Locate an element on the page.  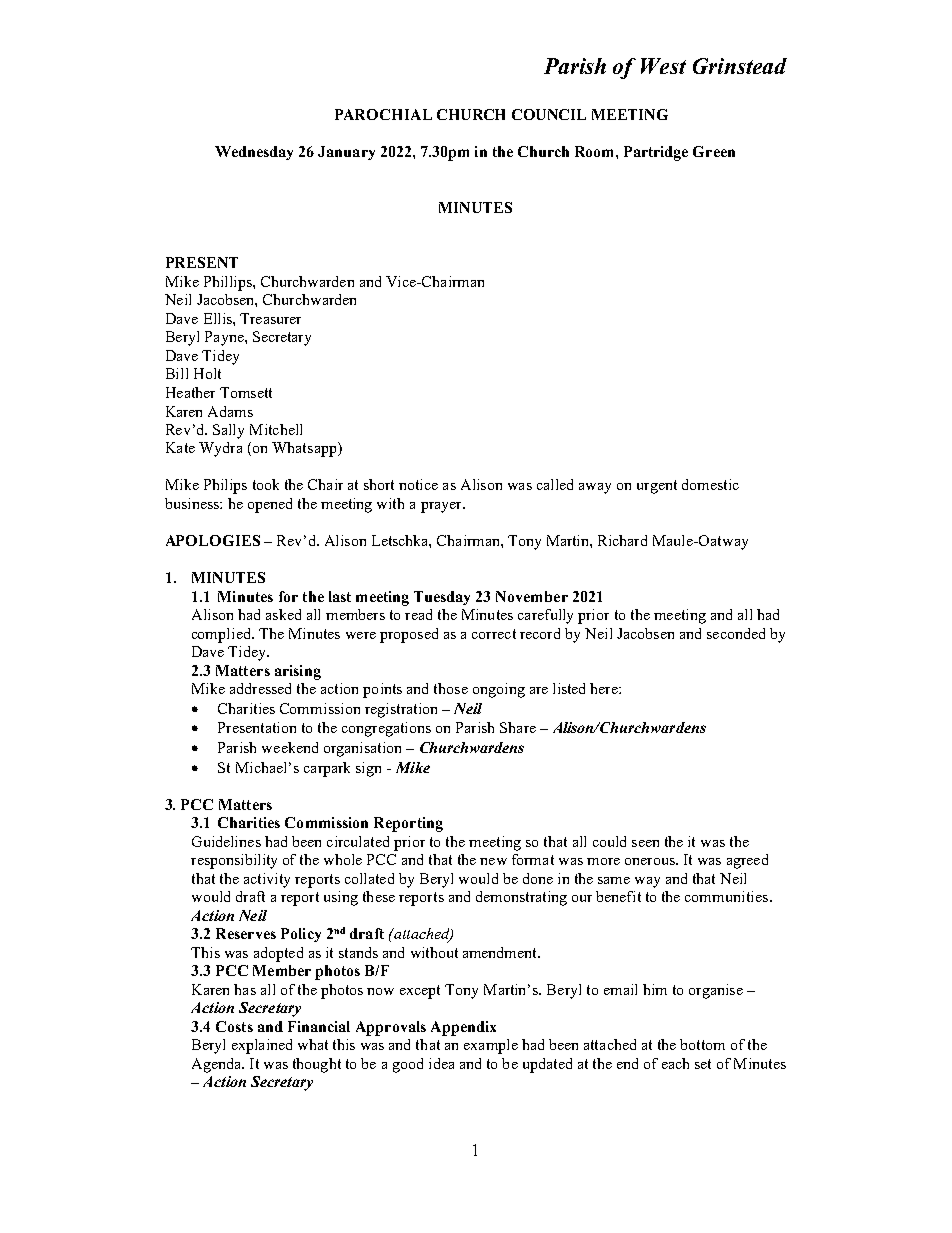
bottom is located at coordinates (702, 1044).
